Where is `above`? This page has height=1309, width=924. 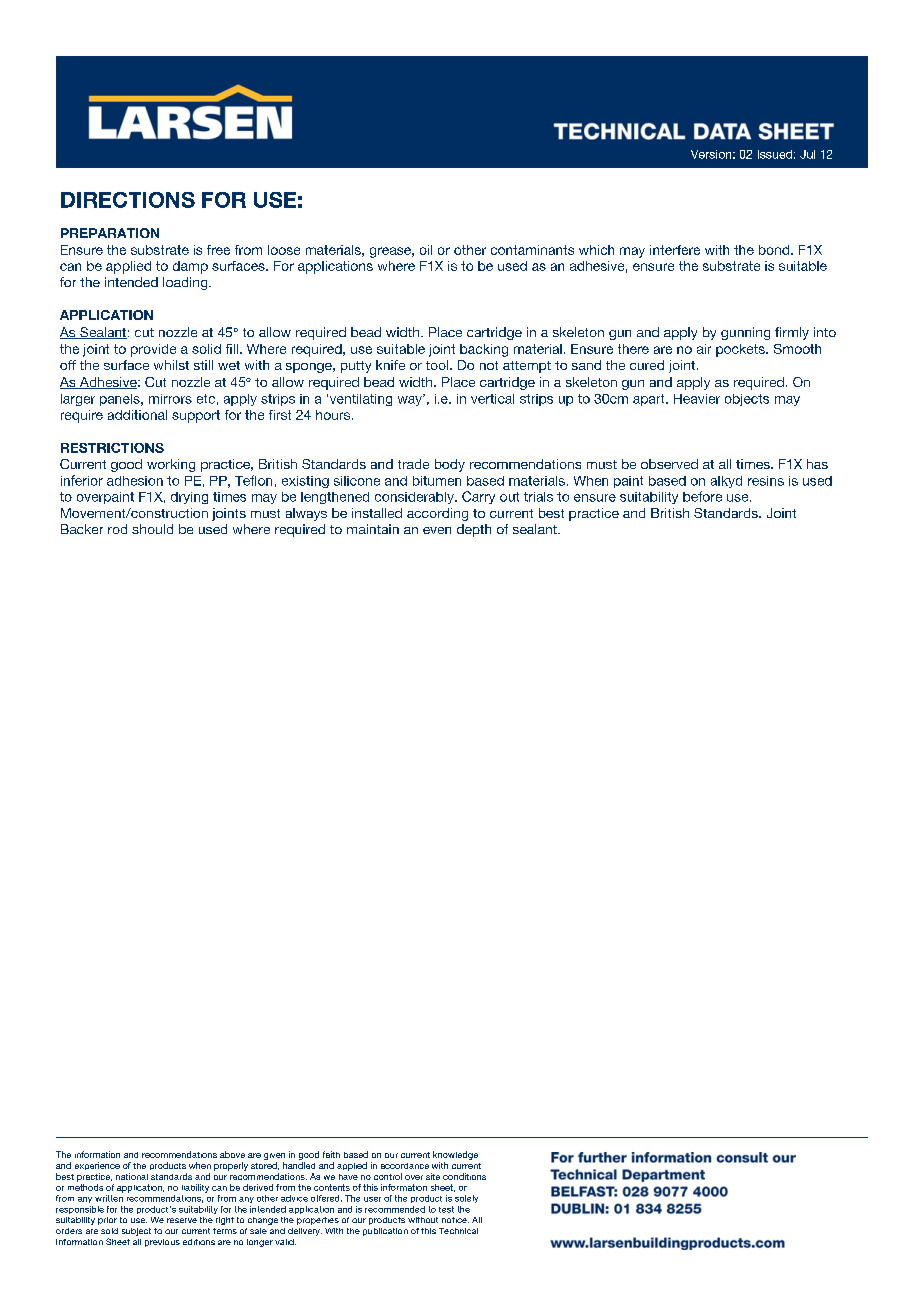 above is located at coordinates (232, 1154).
